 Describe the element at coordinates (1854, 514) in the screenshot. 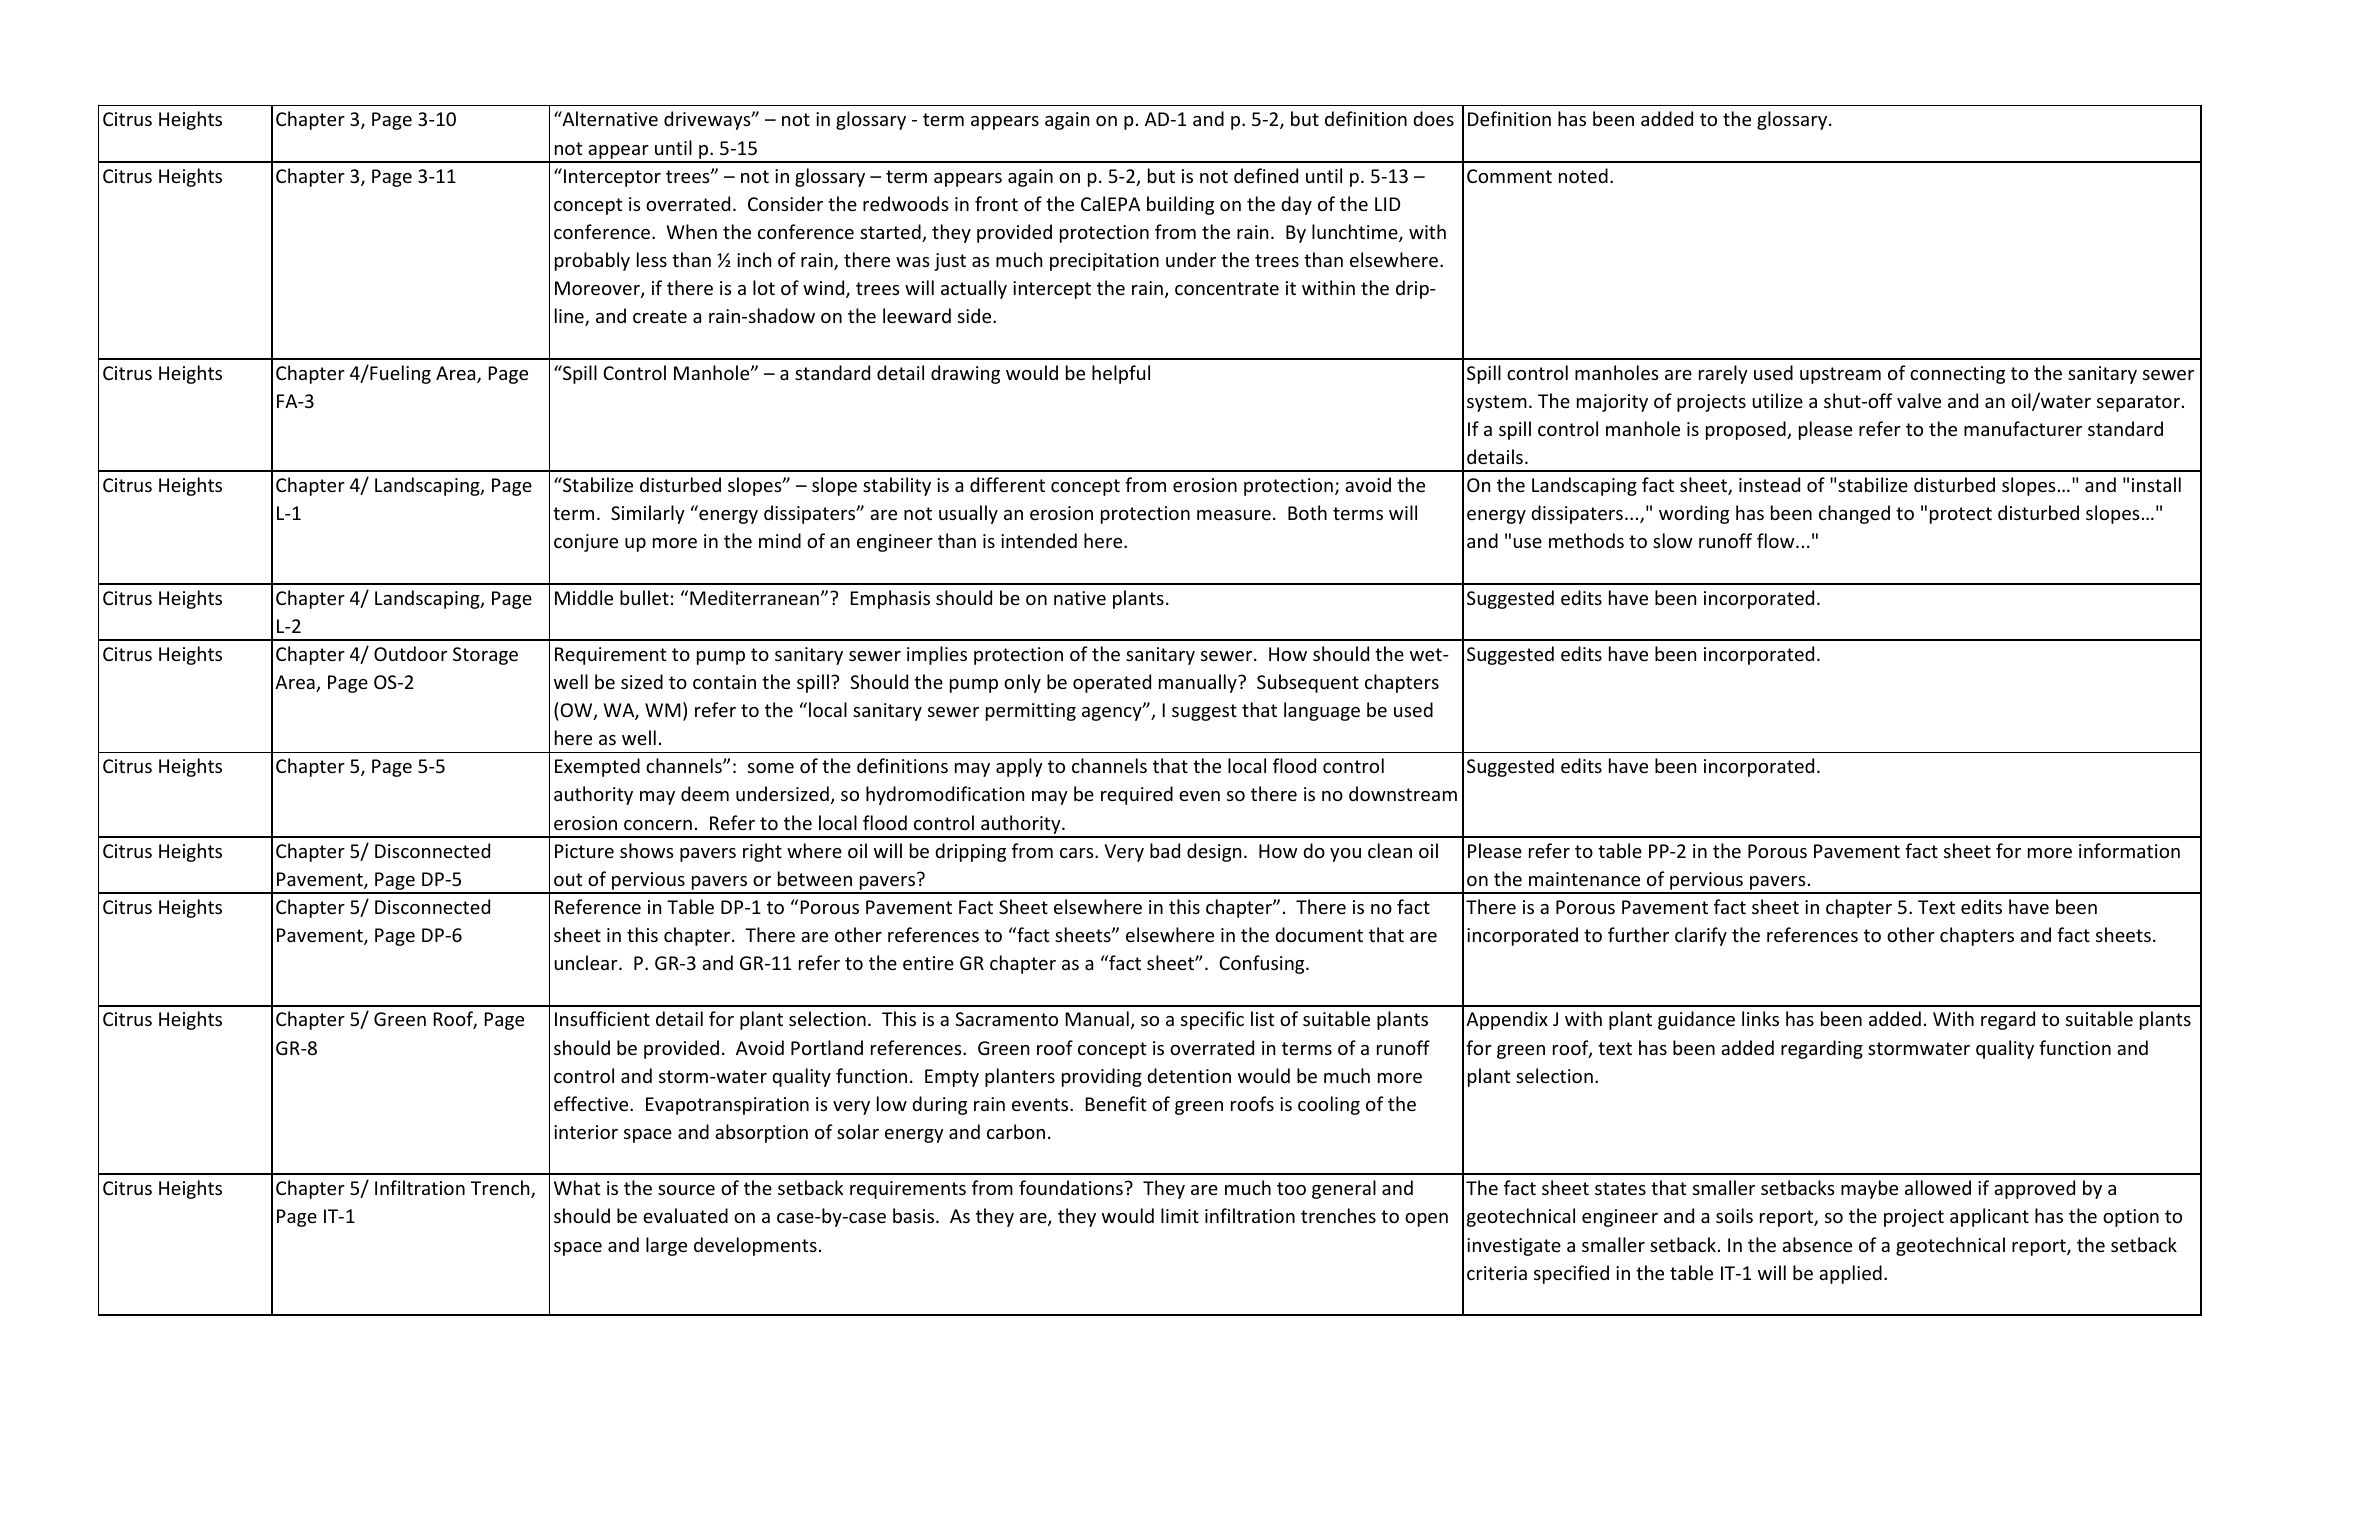

I see `changed` at that location.
